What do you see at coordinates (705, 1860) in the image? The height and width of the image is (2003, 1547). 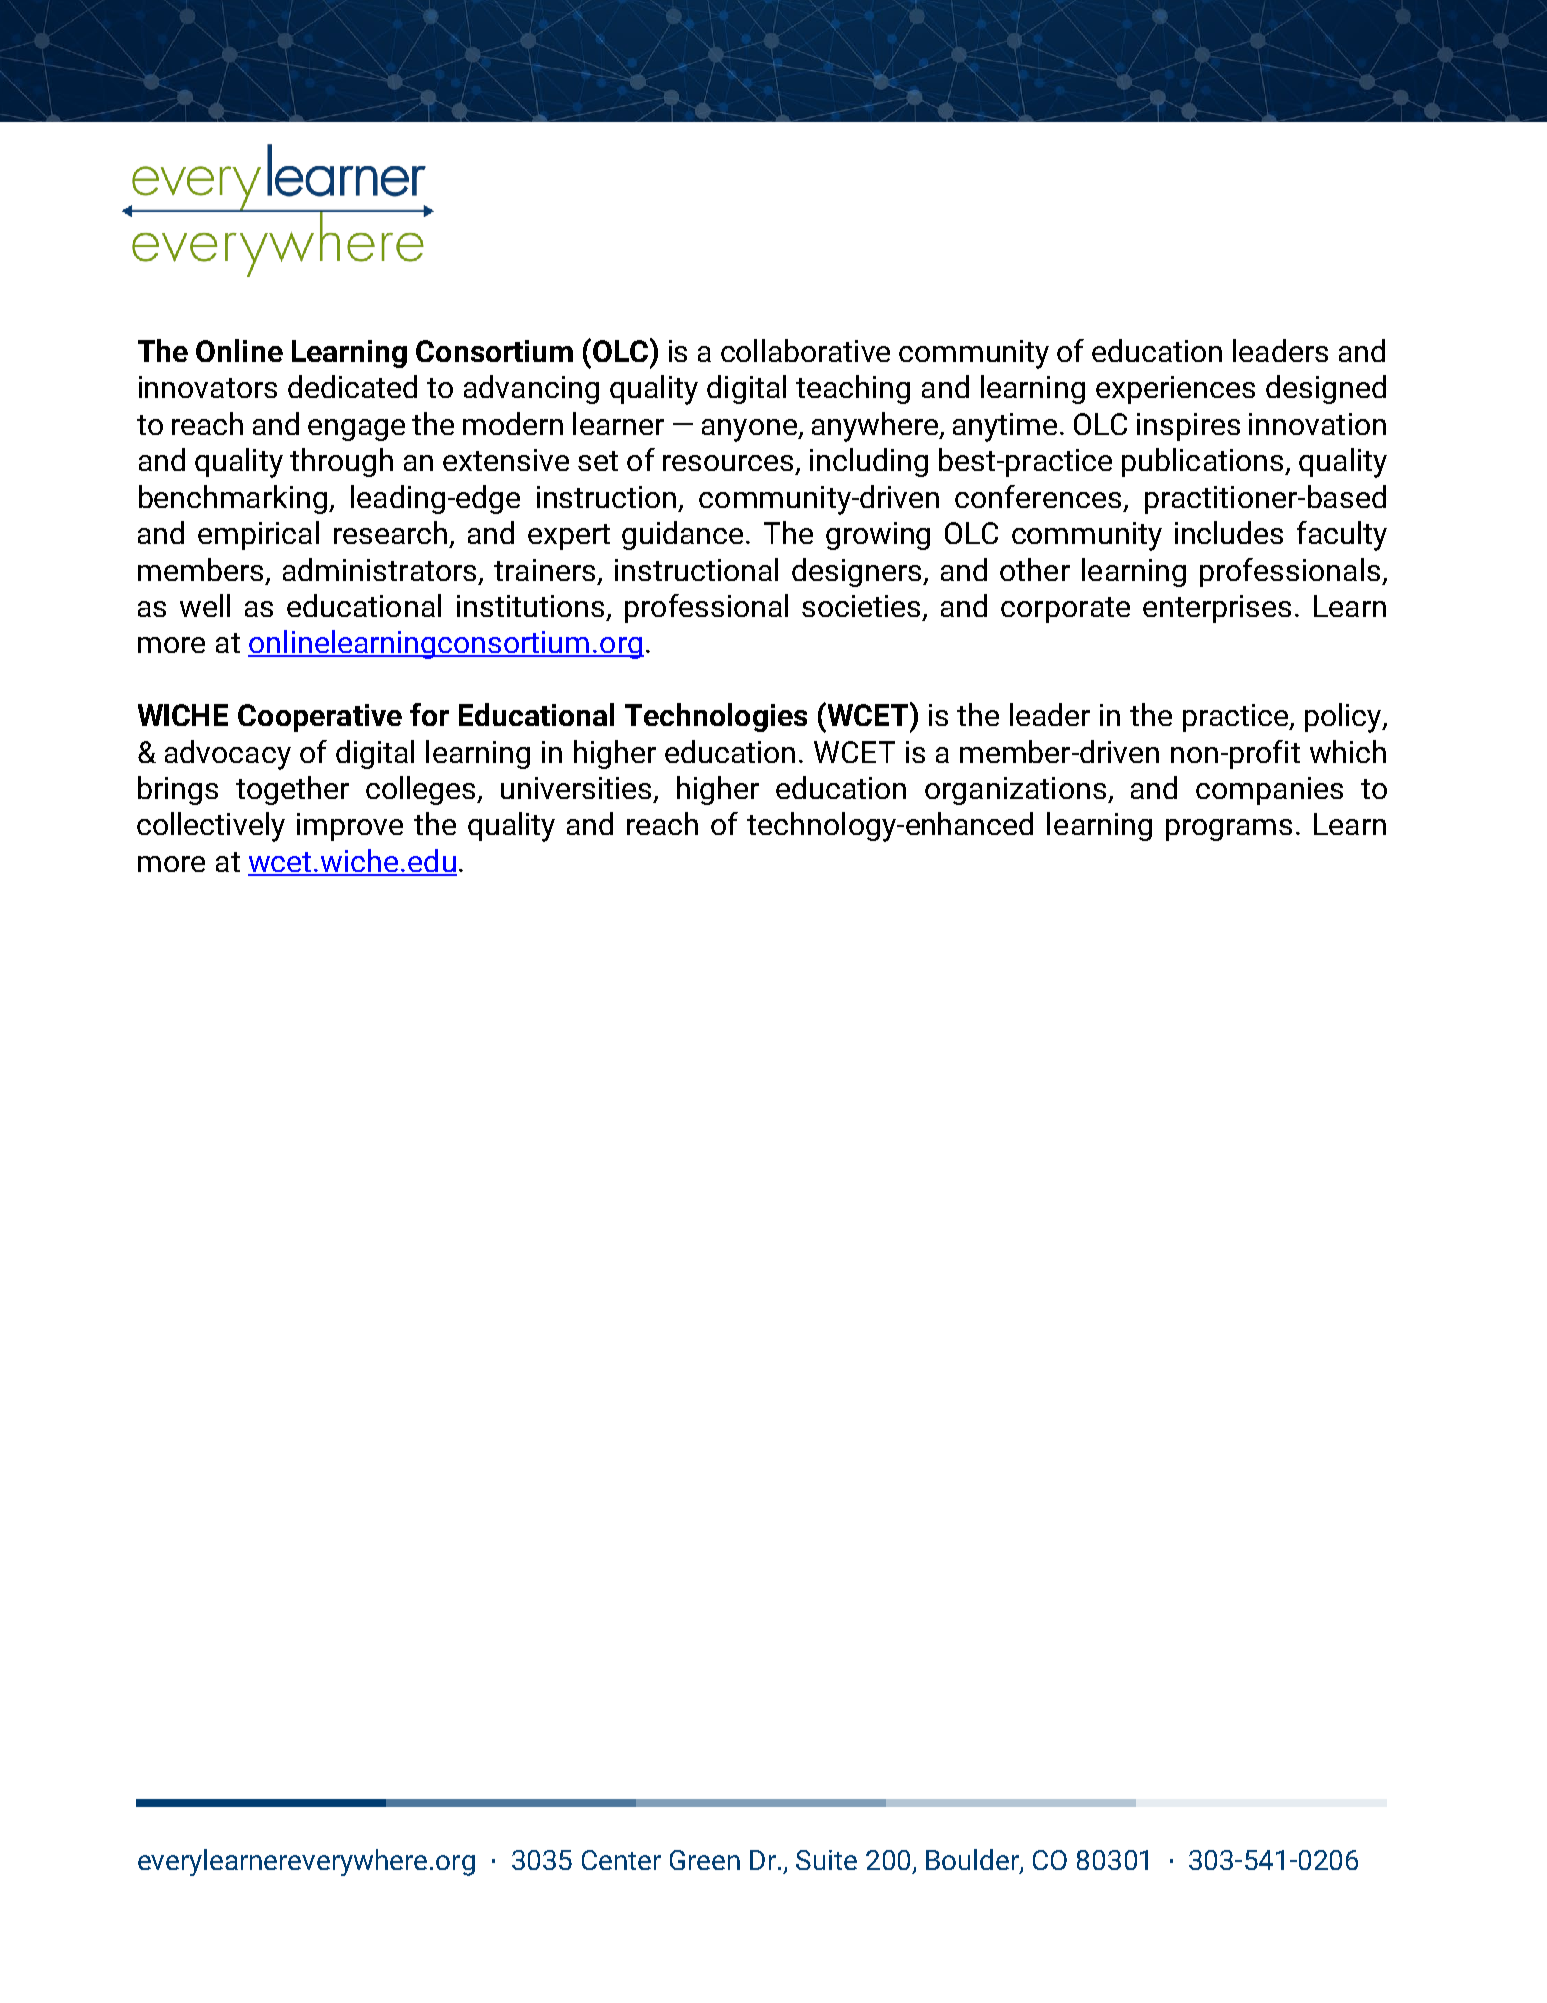 I see `Green` at bounding box center [705, 1860].
